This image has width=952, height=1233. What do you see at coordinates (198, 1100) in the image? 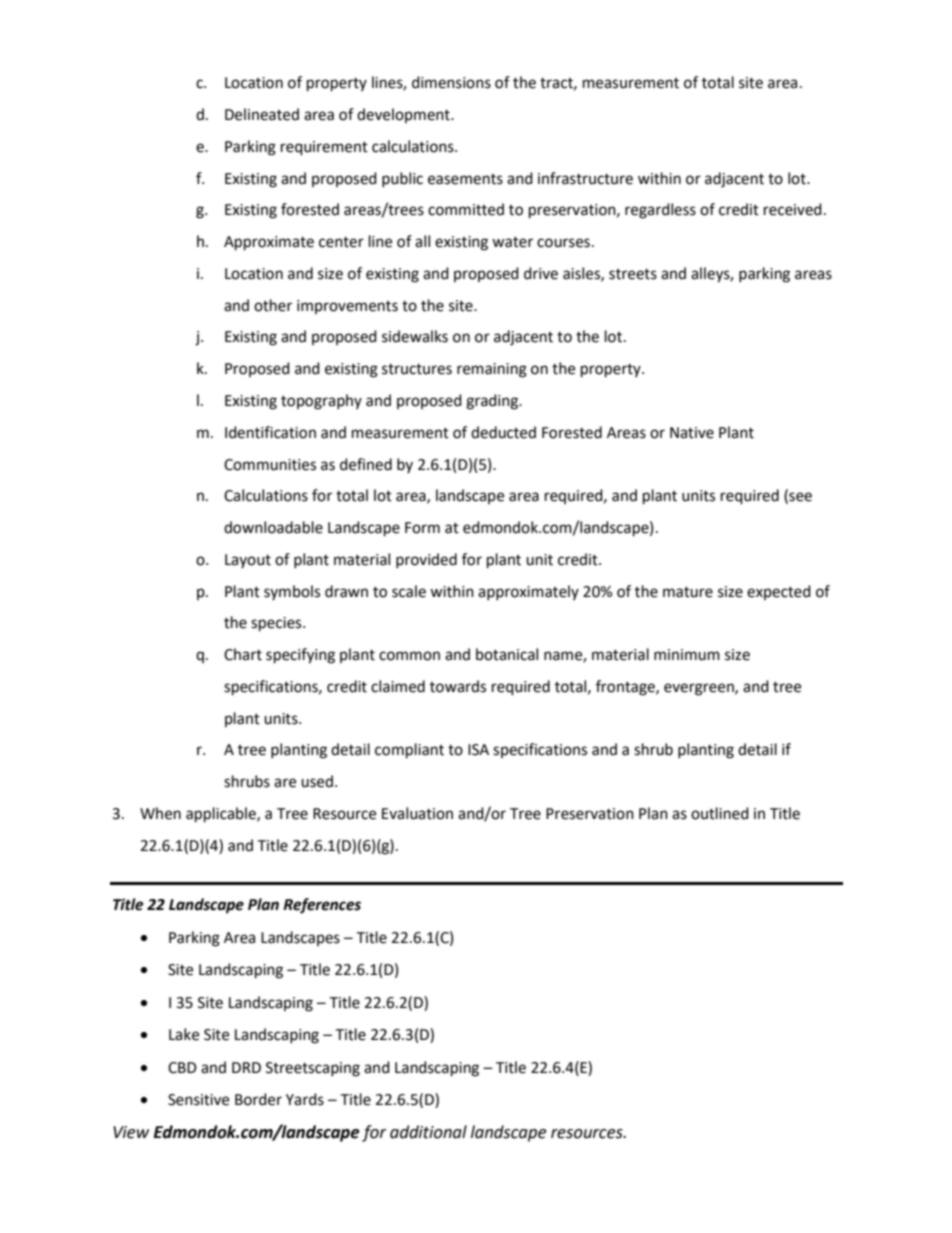
I see `Sensitive` at bounding box center [198, 1100].
